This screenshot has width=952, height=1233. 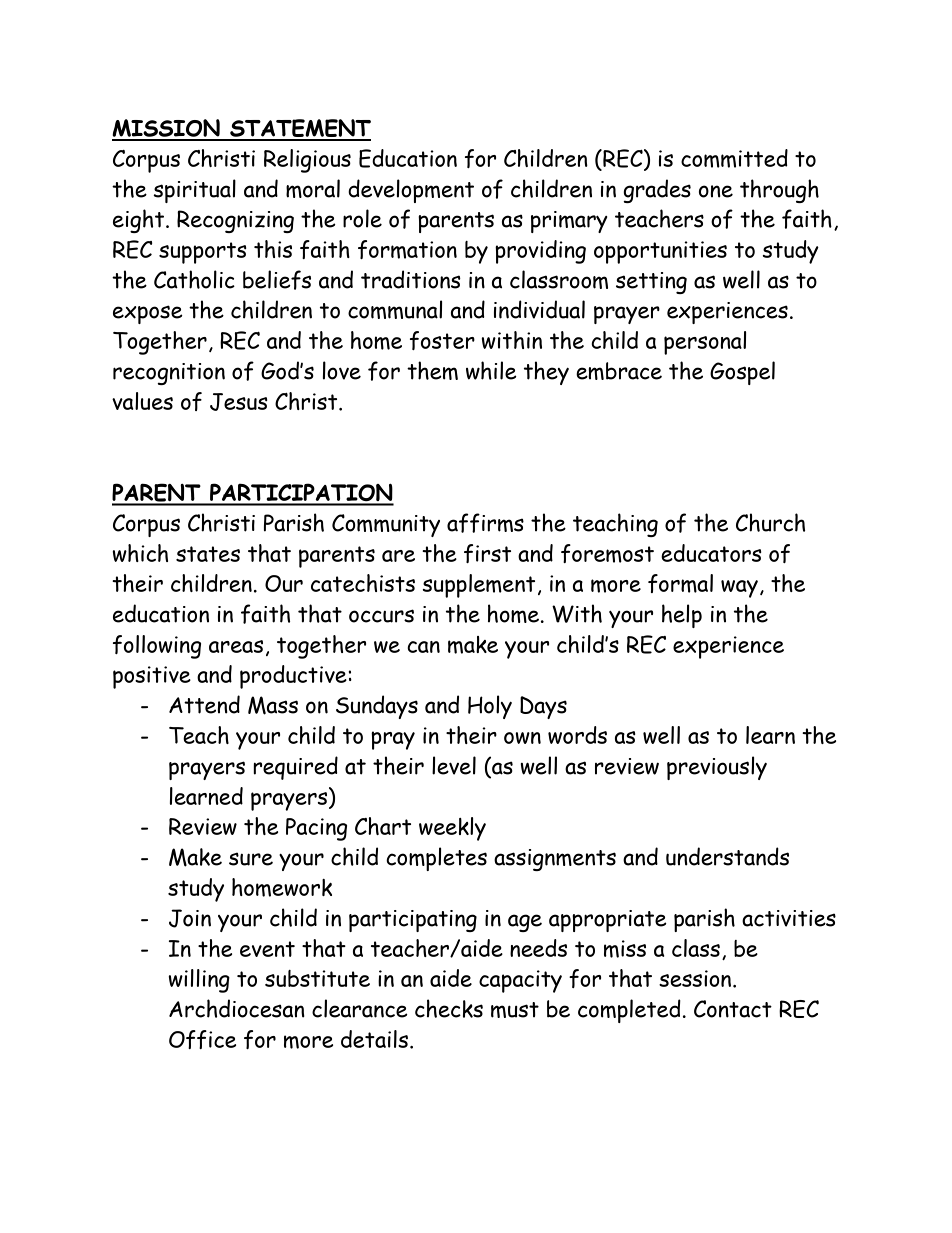 What do you see at coordinates (411, 191) in the screenshot?
I see `development` at bounding box center [411, 191].
